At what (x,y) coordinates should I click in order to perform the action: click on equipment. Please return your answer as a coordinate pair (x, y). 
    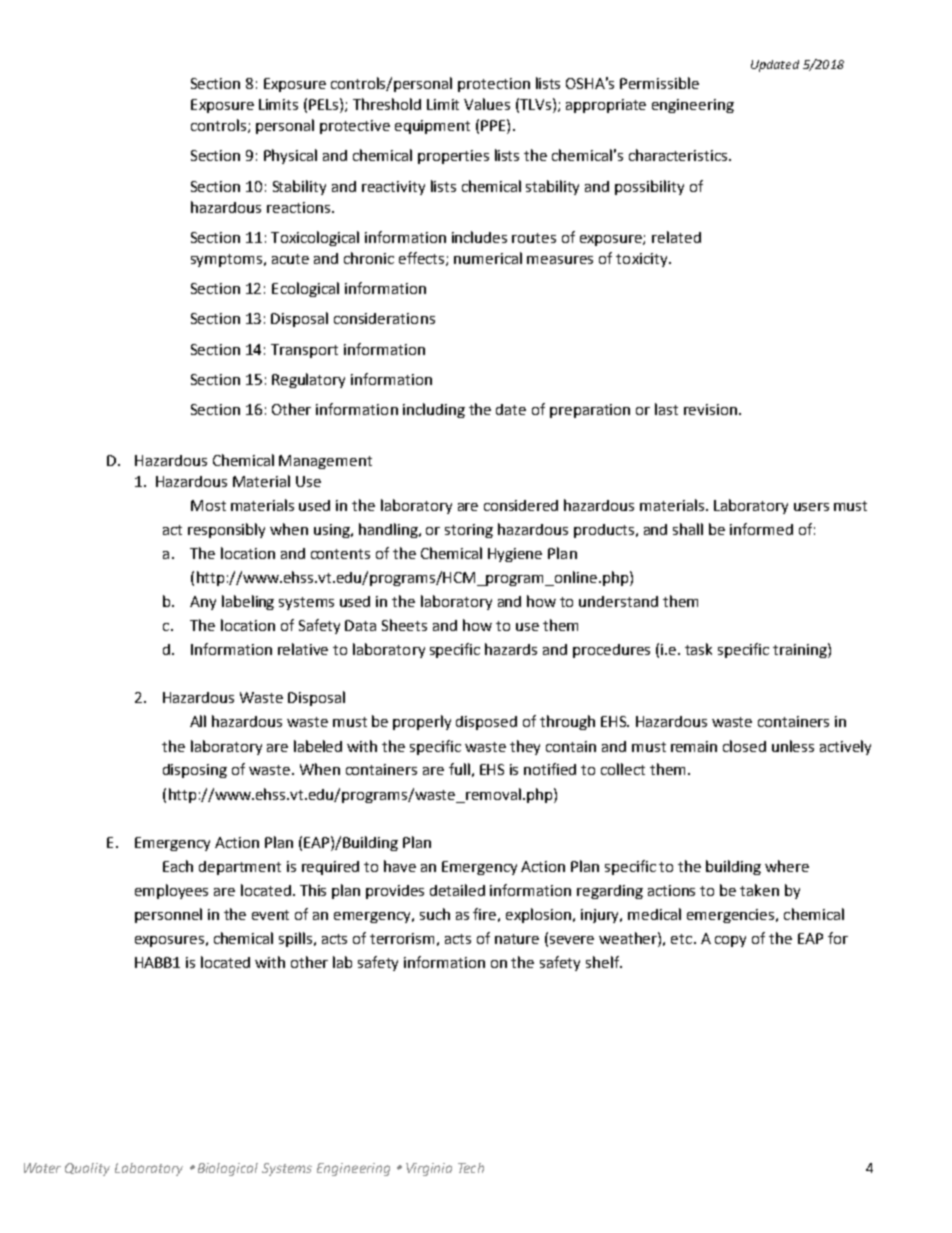
    Looking at the image, I should click on (432, 127).
